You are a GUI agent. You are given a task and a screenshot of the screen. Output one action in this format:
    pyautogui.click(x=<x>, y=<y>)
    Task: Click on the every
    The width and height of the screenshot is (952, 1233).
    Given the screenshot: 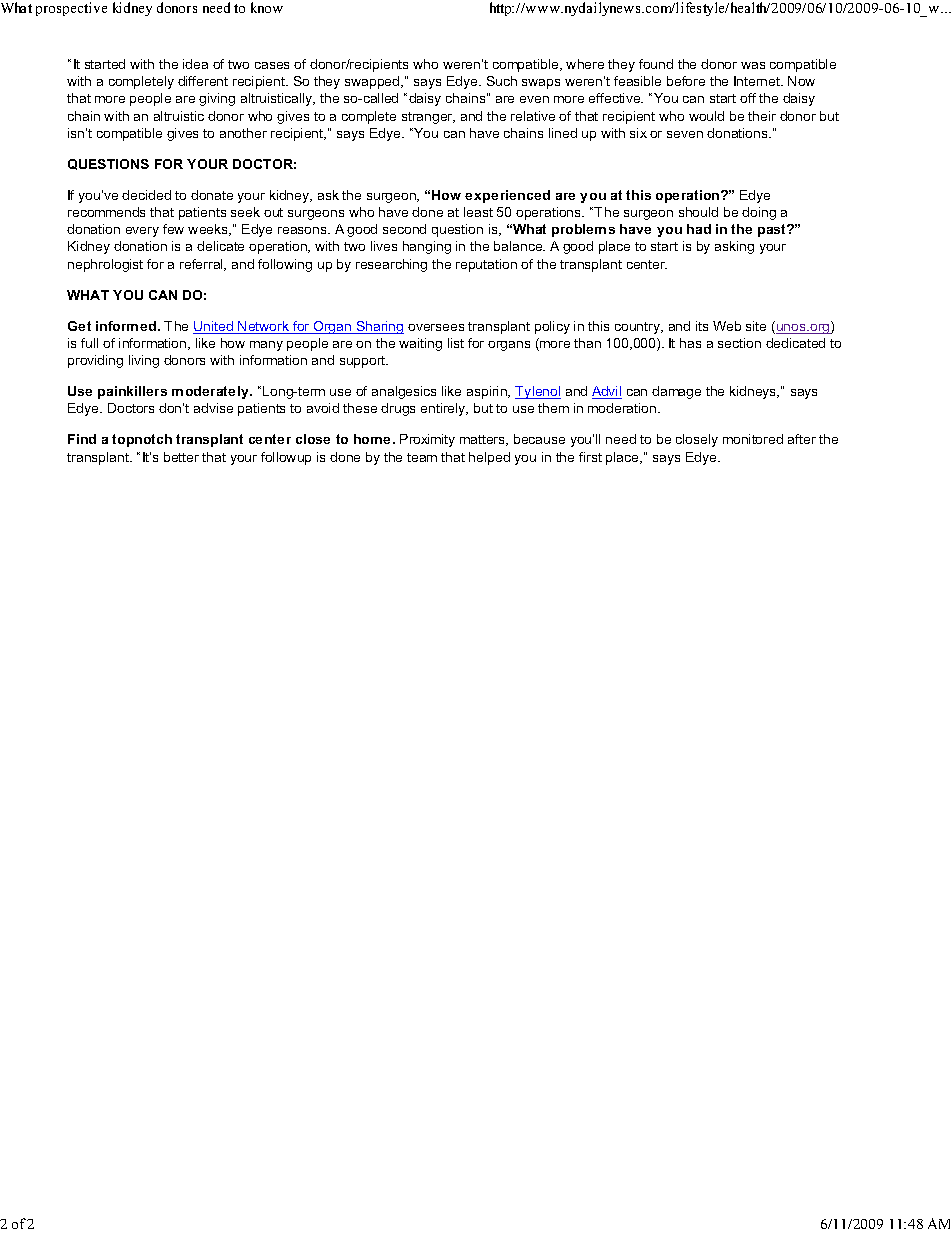 What is the action you would take?
    pyautogui.click(x=142, y=232)
